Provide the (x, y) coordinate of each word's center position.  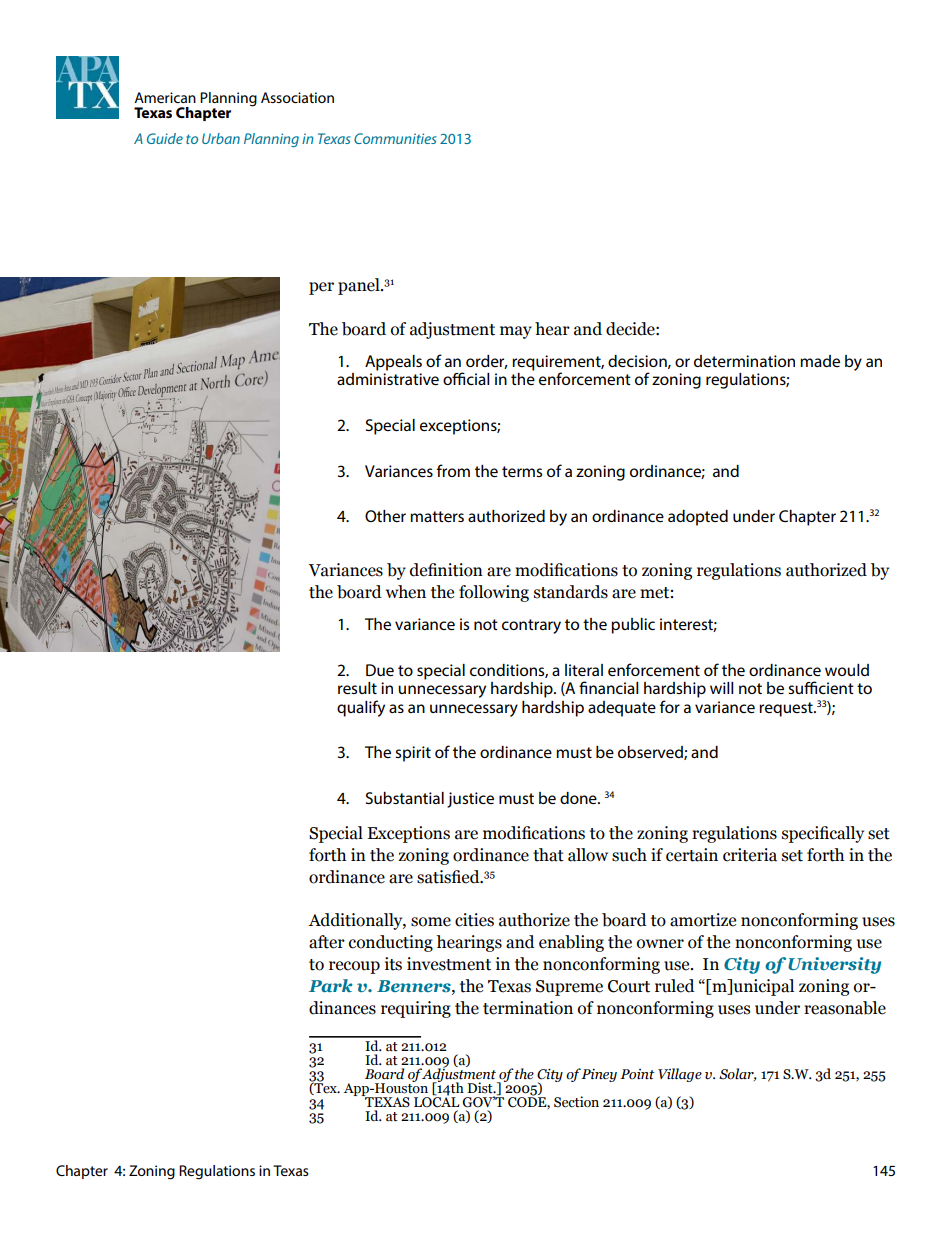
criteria (750, 855)
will (722, 688)
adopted (698, 518)
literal (584, 670)
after (327, 942)
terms (522, 471)
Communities (395, 138)
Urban (221, 138)
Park (331, 985)
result (357, 688)
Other (385, 516)
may (516, 332)
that (548, 855)
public (633, 626)
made (820, 361)
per (321, 288)
